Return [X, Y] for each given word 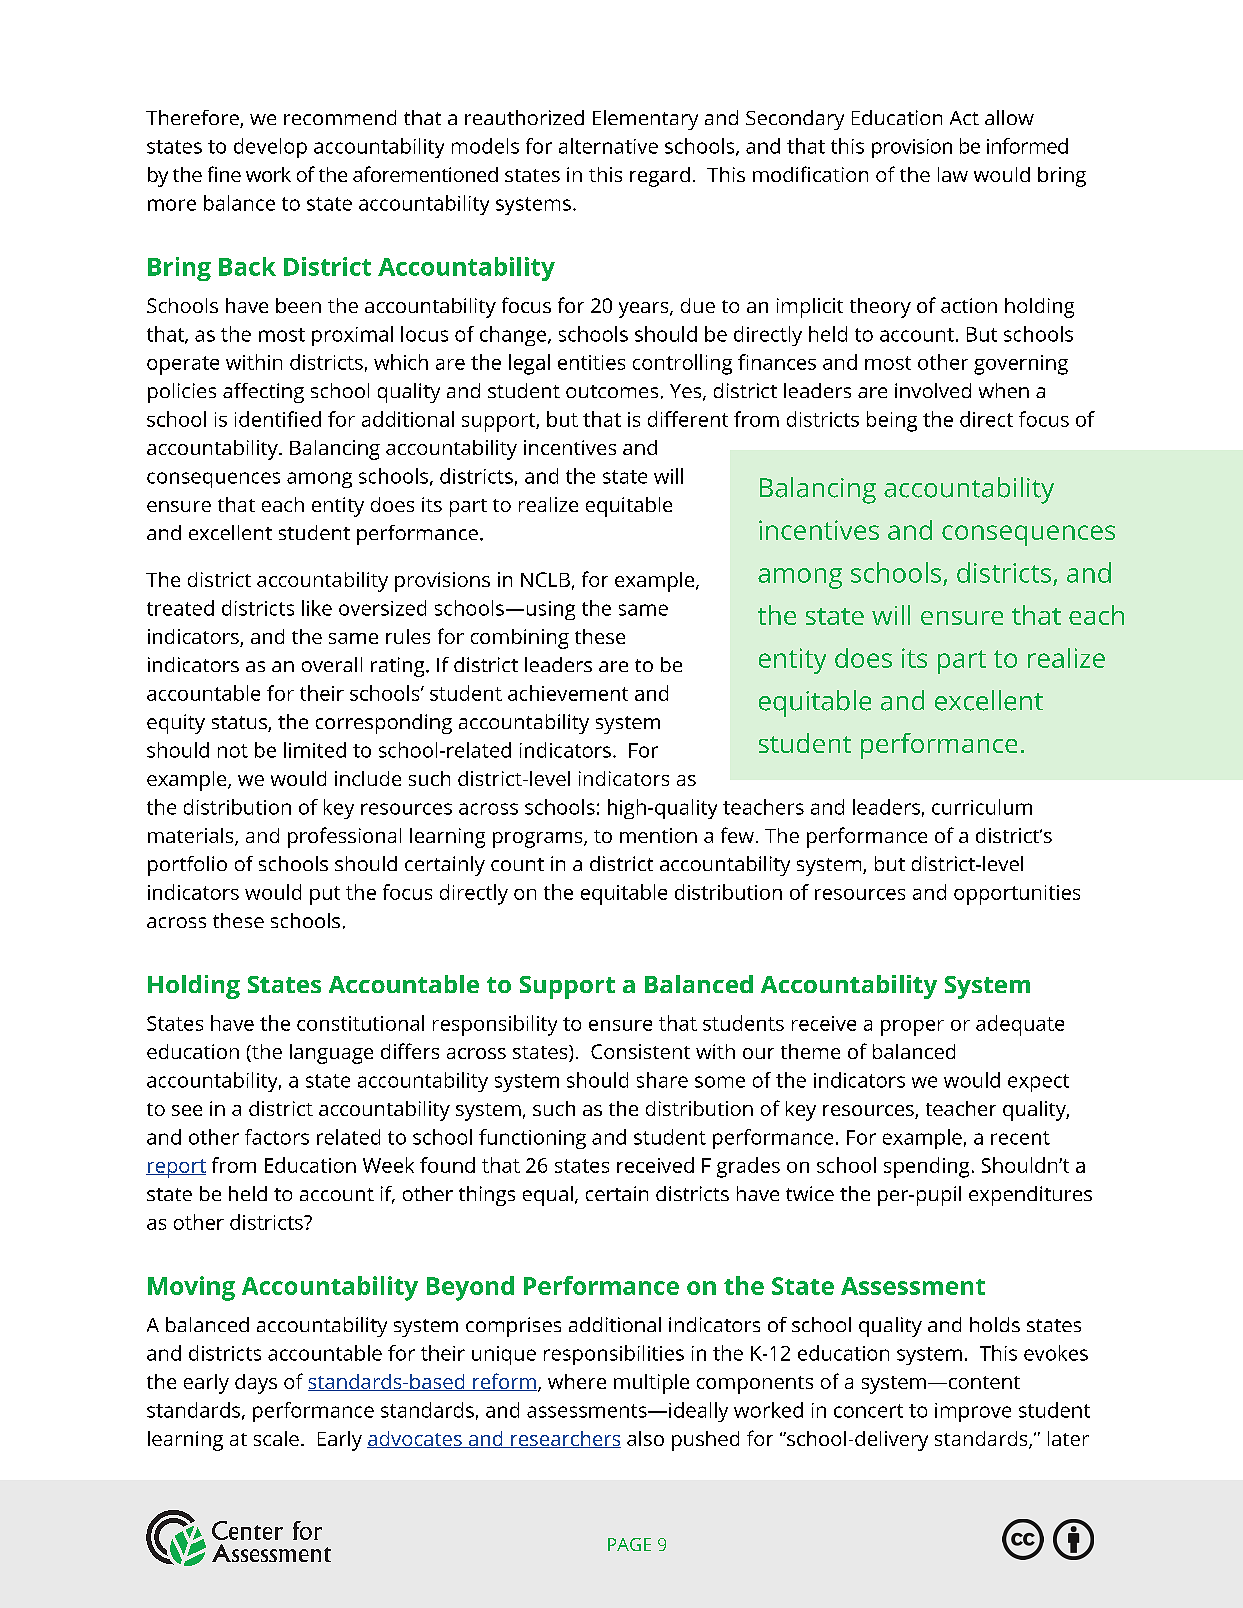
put [325, 895]
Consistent [640, 1051]
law [953, 174]
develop [270, 148]
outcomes [612, 391]
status [240, 724]
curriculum [982, 807]
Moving [191, 1288]
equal [548, 1196]
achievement [568, 693]
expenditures [1030, 1196]
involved [933, 390]
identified [278, 419]
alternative [608, 146]
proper [912, 1028]
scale [276, 1438]
